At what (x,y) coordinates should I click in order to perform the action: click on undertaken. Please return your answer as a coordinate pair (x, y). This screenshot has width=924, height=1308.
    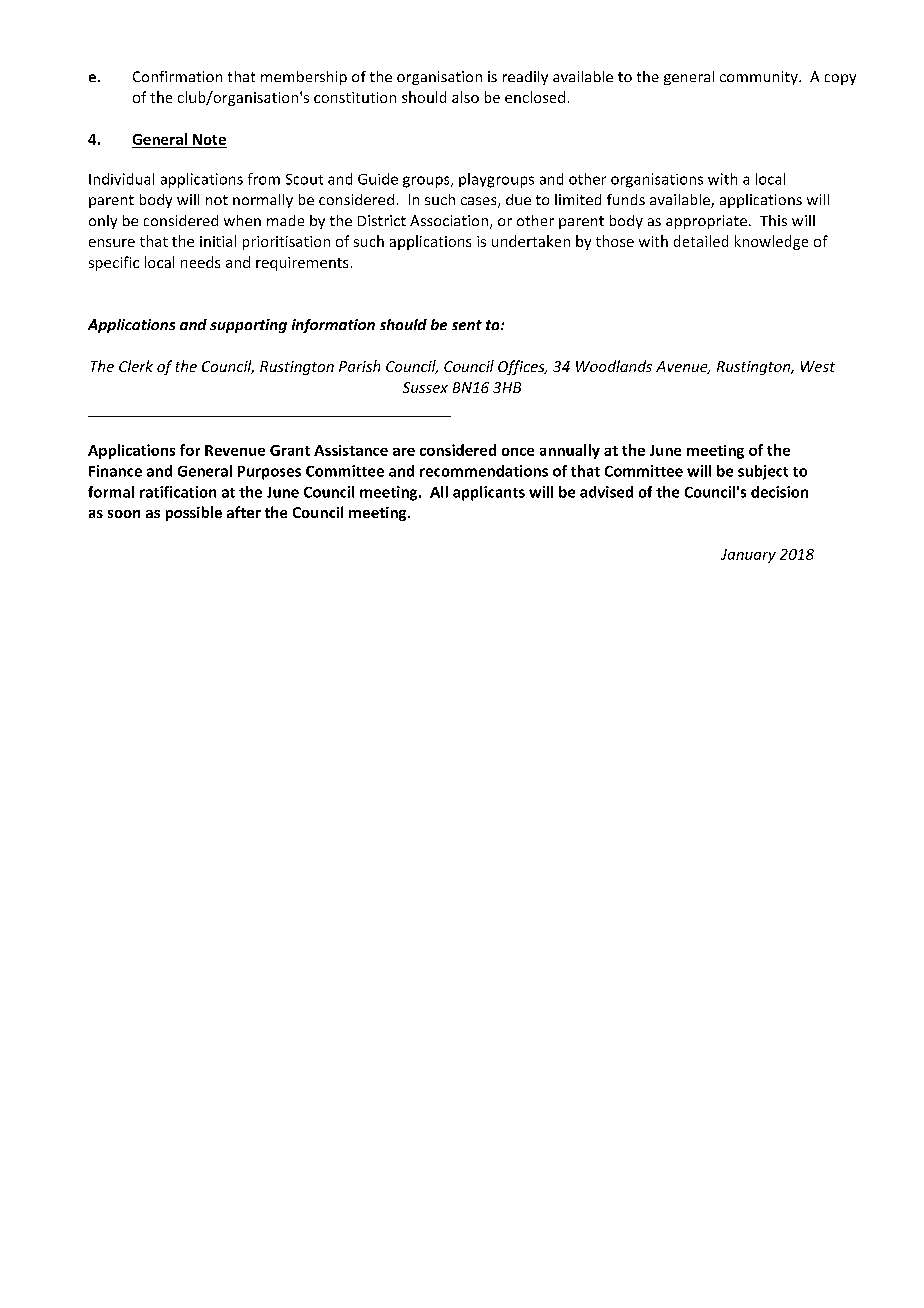
    Looking at the image, I should click on (531, 241).
